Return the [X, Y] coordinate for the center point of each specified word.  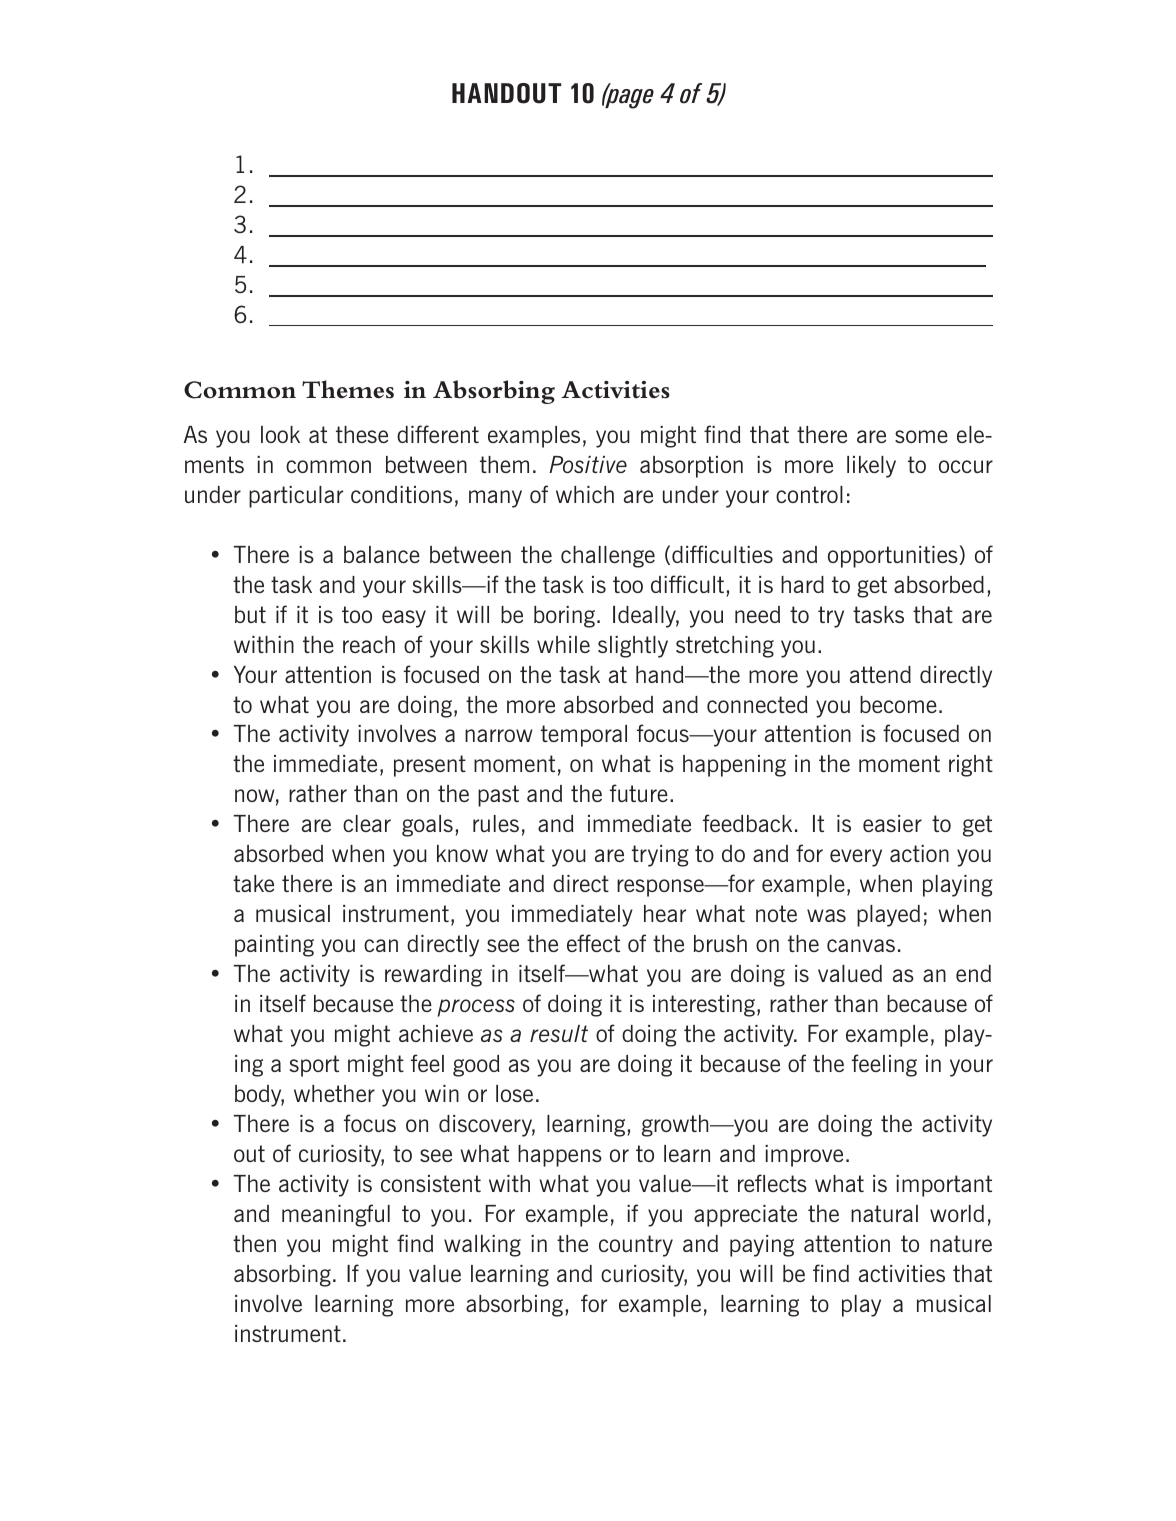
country [636, 1246]
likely [871, 467]
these [362, 434]
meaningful [336, 1215]
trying [660, 856]
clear [367, 823]
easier [892, 823]
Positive [588, 464]
